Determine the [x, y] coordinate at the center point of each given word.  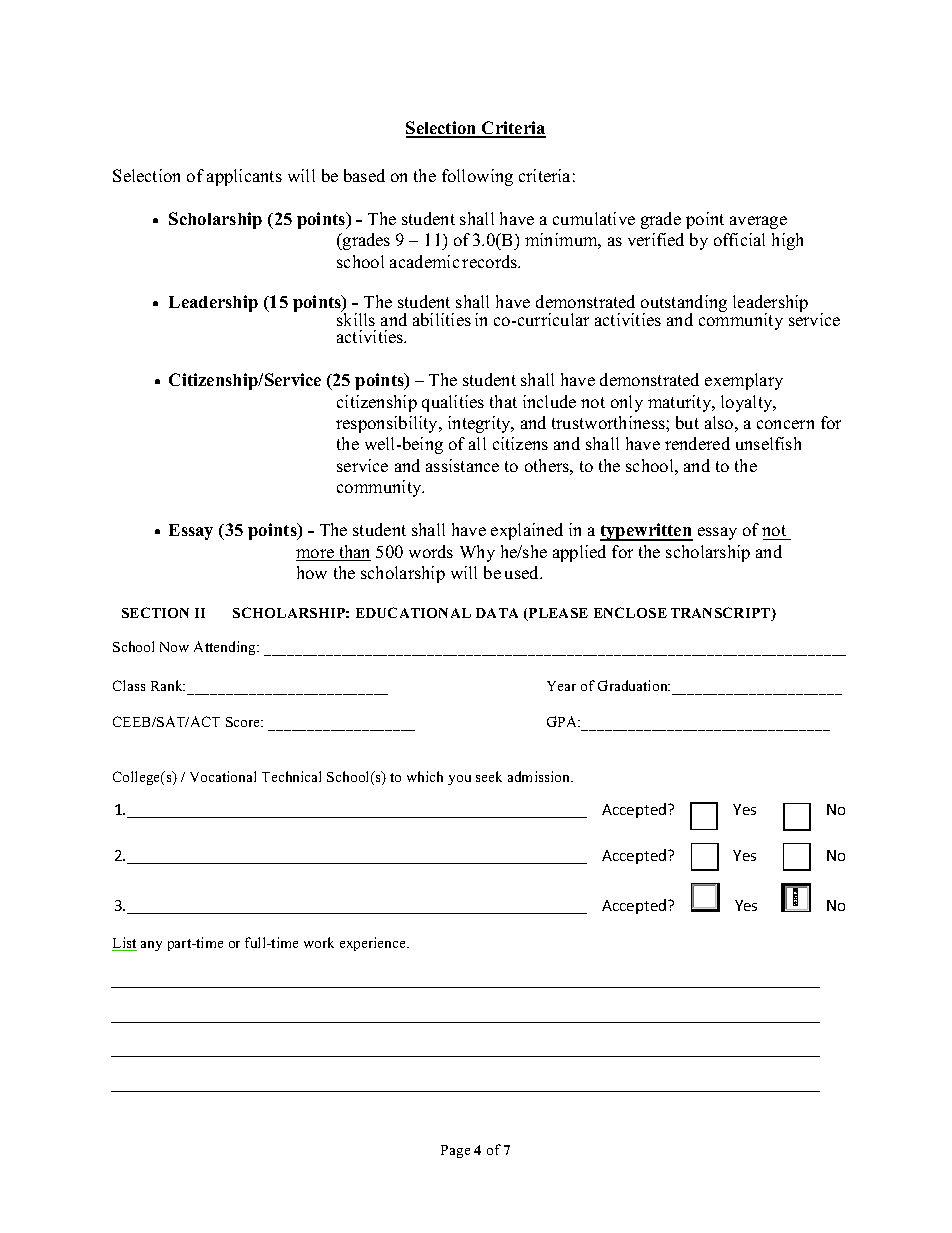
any [151, 946]
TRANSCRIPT [722, 614]
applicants [244, 177]
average [758, 222]
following [477, 177]
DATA [497, 613]
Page [455, 1151]
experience [374, 944]
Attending [226, 648]
